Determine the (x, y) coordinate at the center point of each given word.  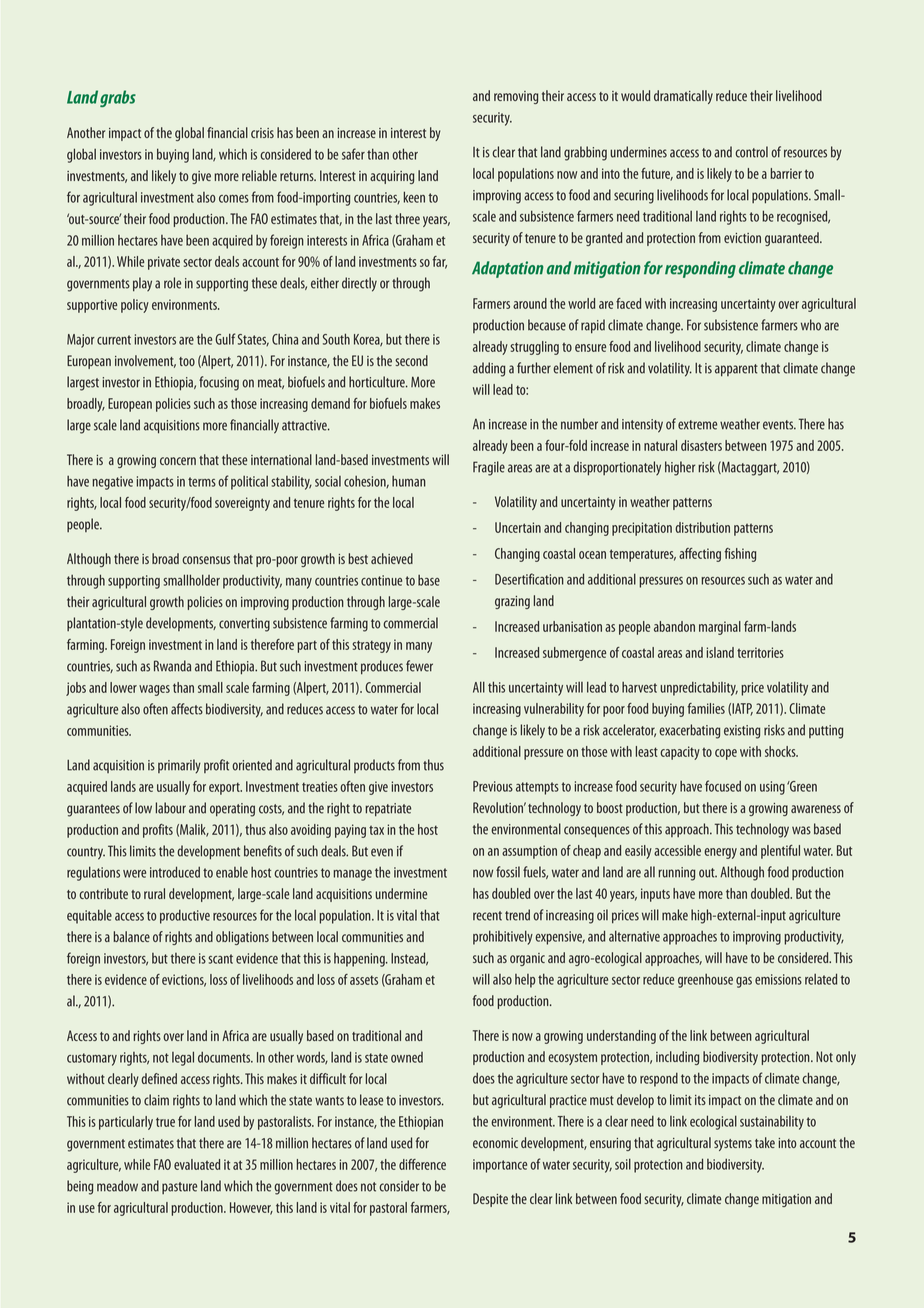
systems (733, 1145)
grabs (118, 98)
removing (516, 97)
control (751, 152)
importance (500, 1166)
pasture (179, 1188)
